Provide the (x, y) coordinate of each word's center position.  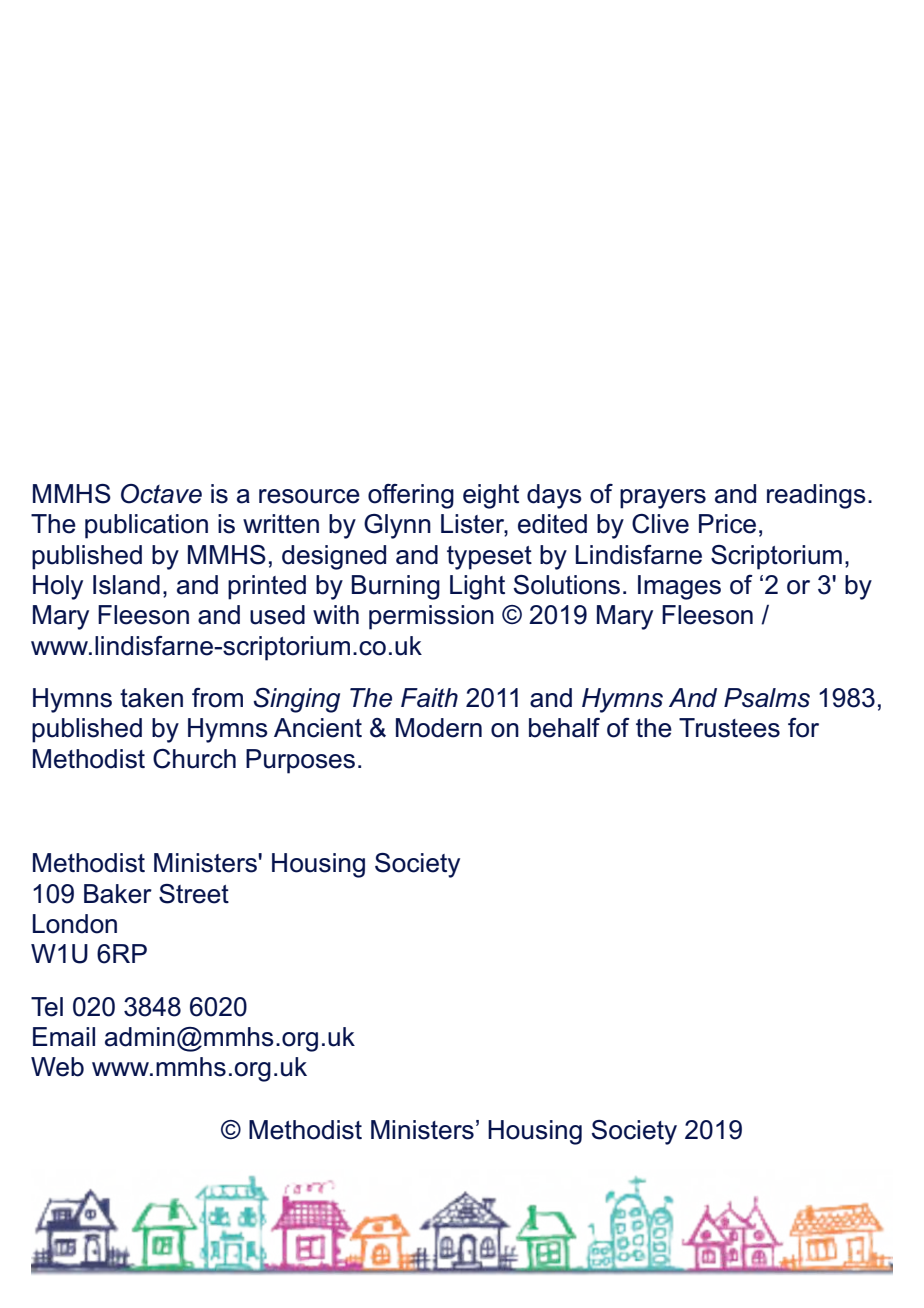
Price (727, 524)
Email (64, 1037)
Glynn (397, 526)
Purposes (300, 761)
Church (194, 759)
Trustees (729, 728)
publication (146, 526)
